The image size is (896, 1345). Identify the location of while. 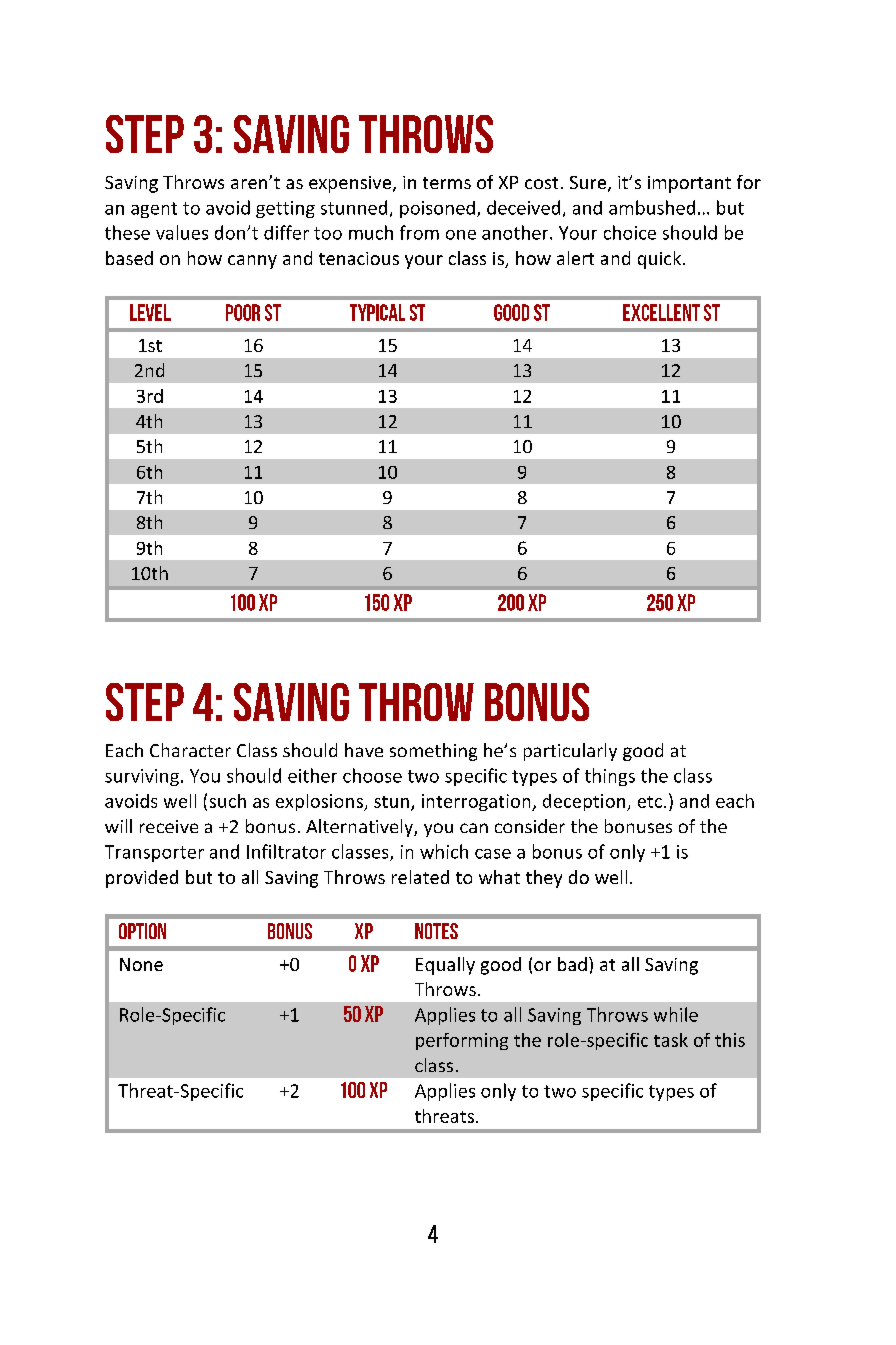
(676, 1014).
